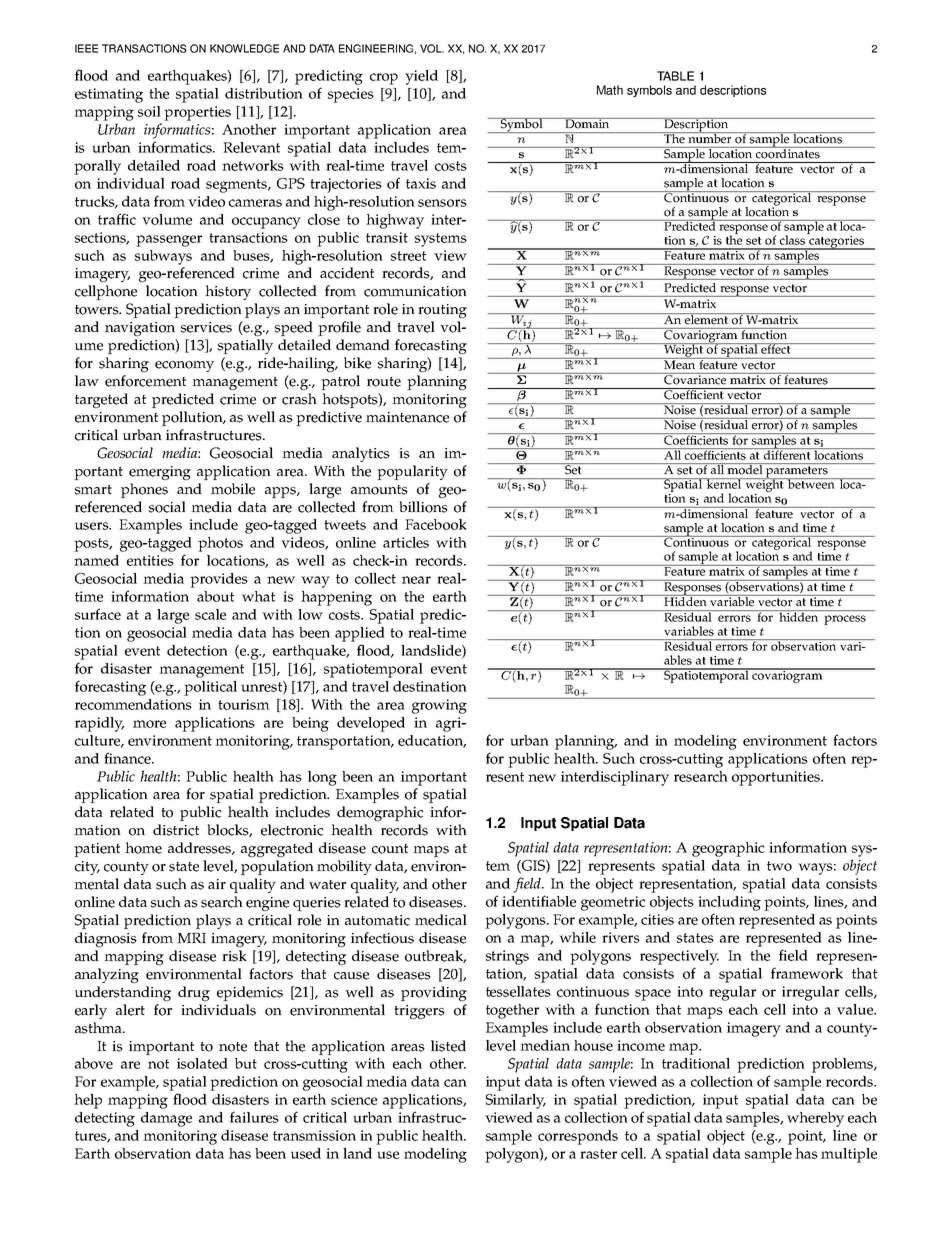  What do you see at coordinates (777, 778) in the screenshot?
I see `opportunities` at bounding box center [777, 778].
